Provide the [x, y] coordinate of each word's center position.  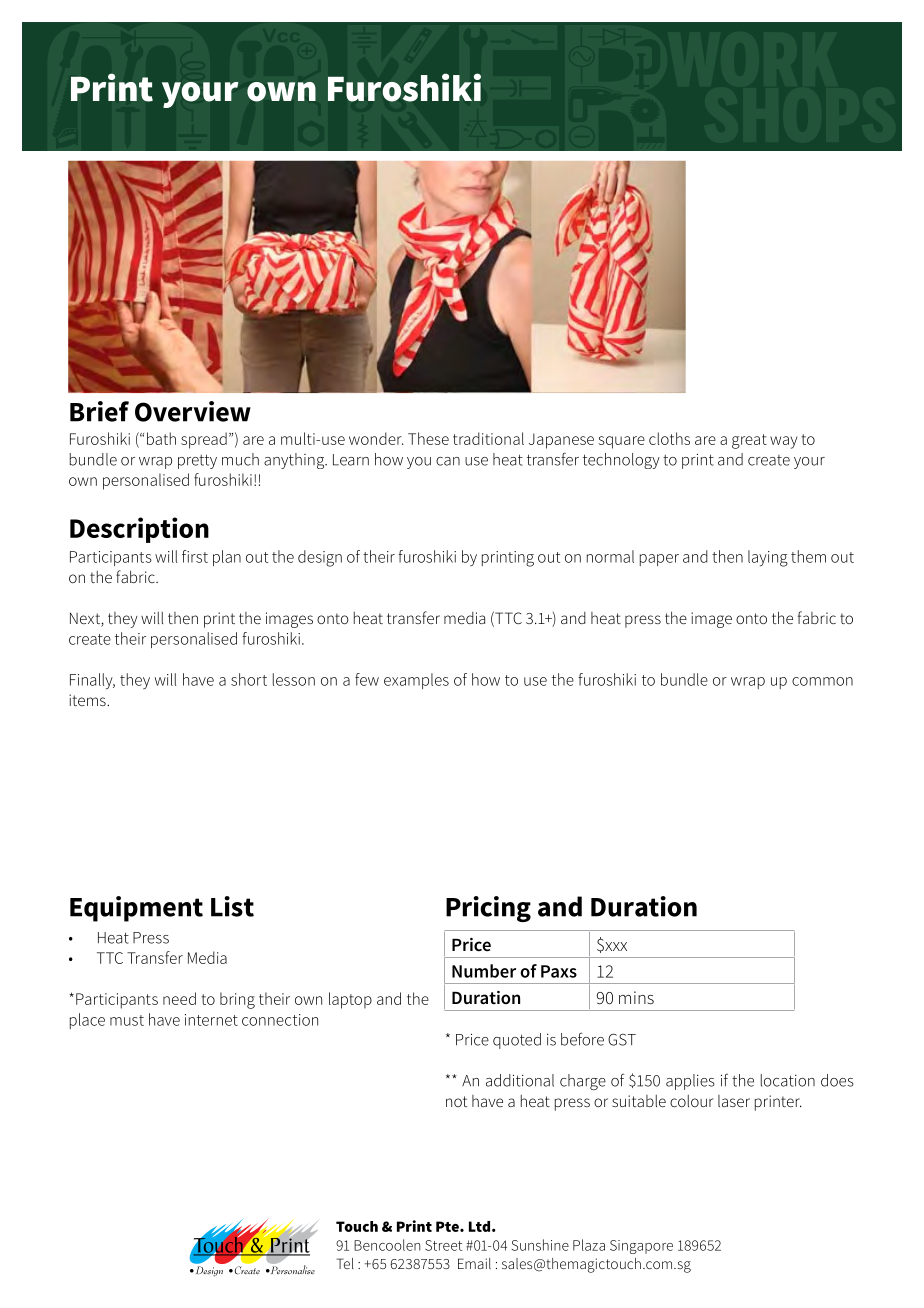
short [249, 679]
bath [161, 438]
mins [636, 997]
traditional [488, 438]
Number [484, 971]
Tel [345, 1263]
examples [416, 681]
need [179, 998]
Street [443, 1245]
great [749, 441]
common [822, 681]
